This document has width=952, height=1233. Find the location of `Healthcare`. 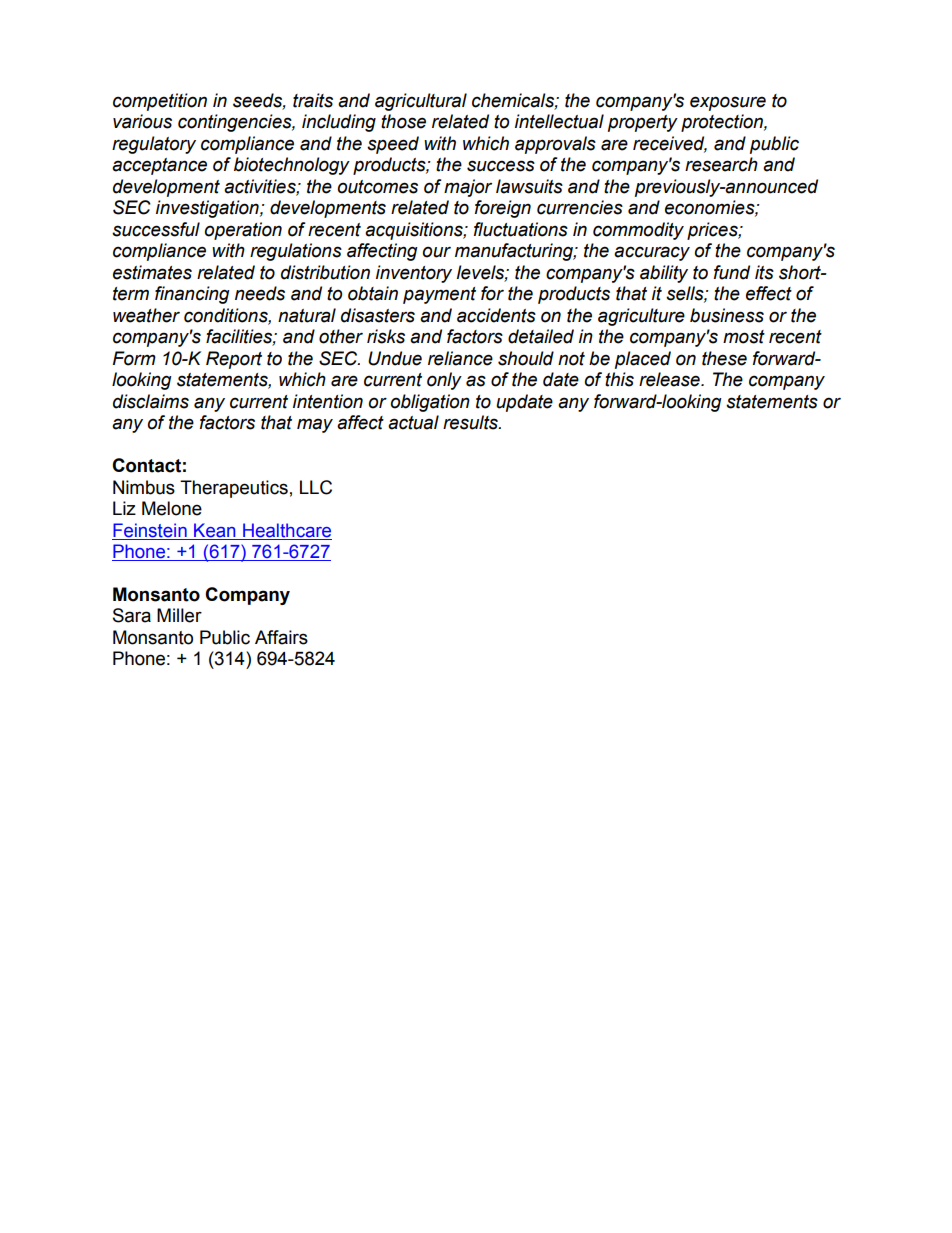

Healthcare is located at coordinates (287, 530).
